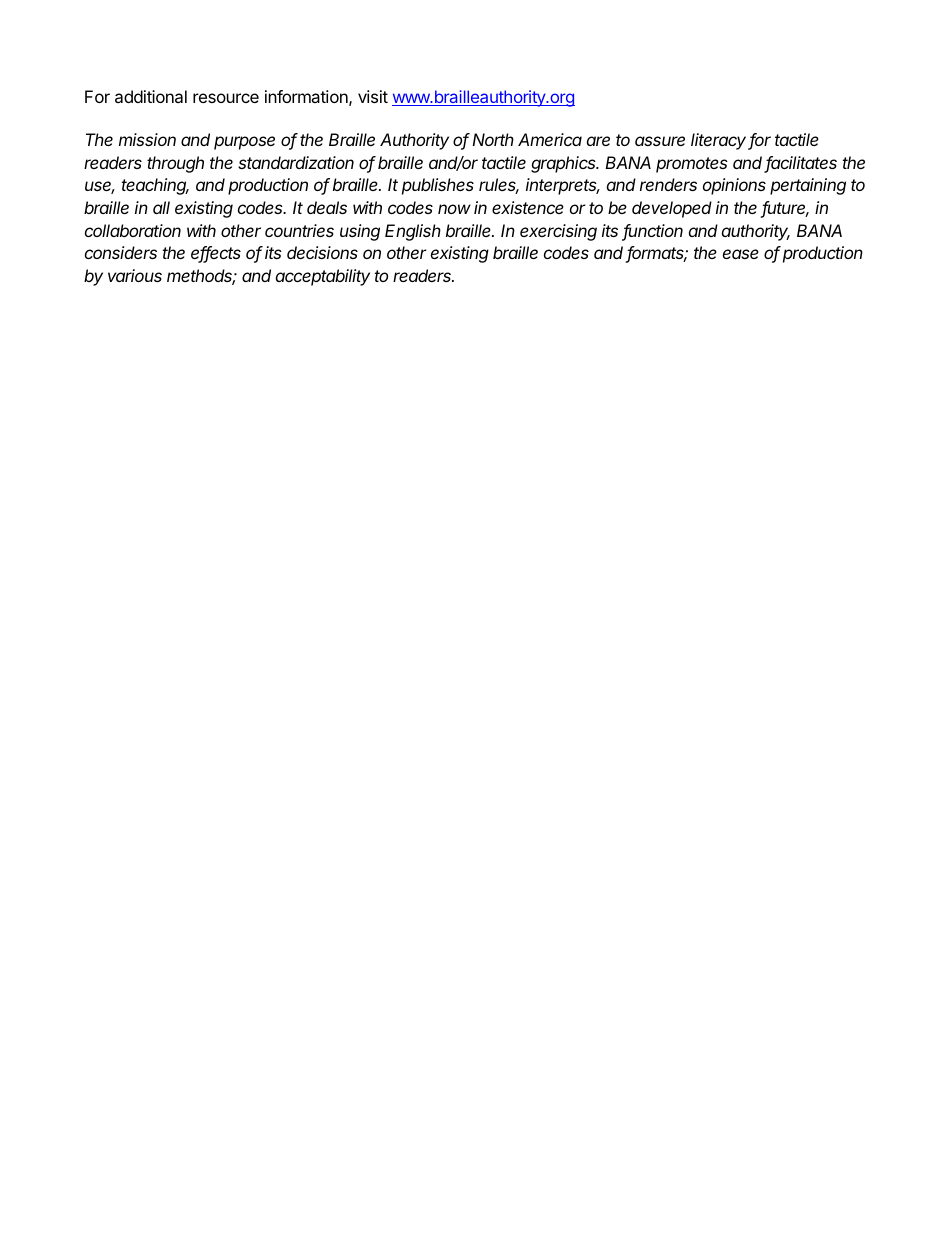 The height and width of the screenshot is (1233, 952). What do you see at coordinates (244, 143) in the screenshot?
I see `purpose` at bounding box center [244, 143].
